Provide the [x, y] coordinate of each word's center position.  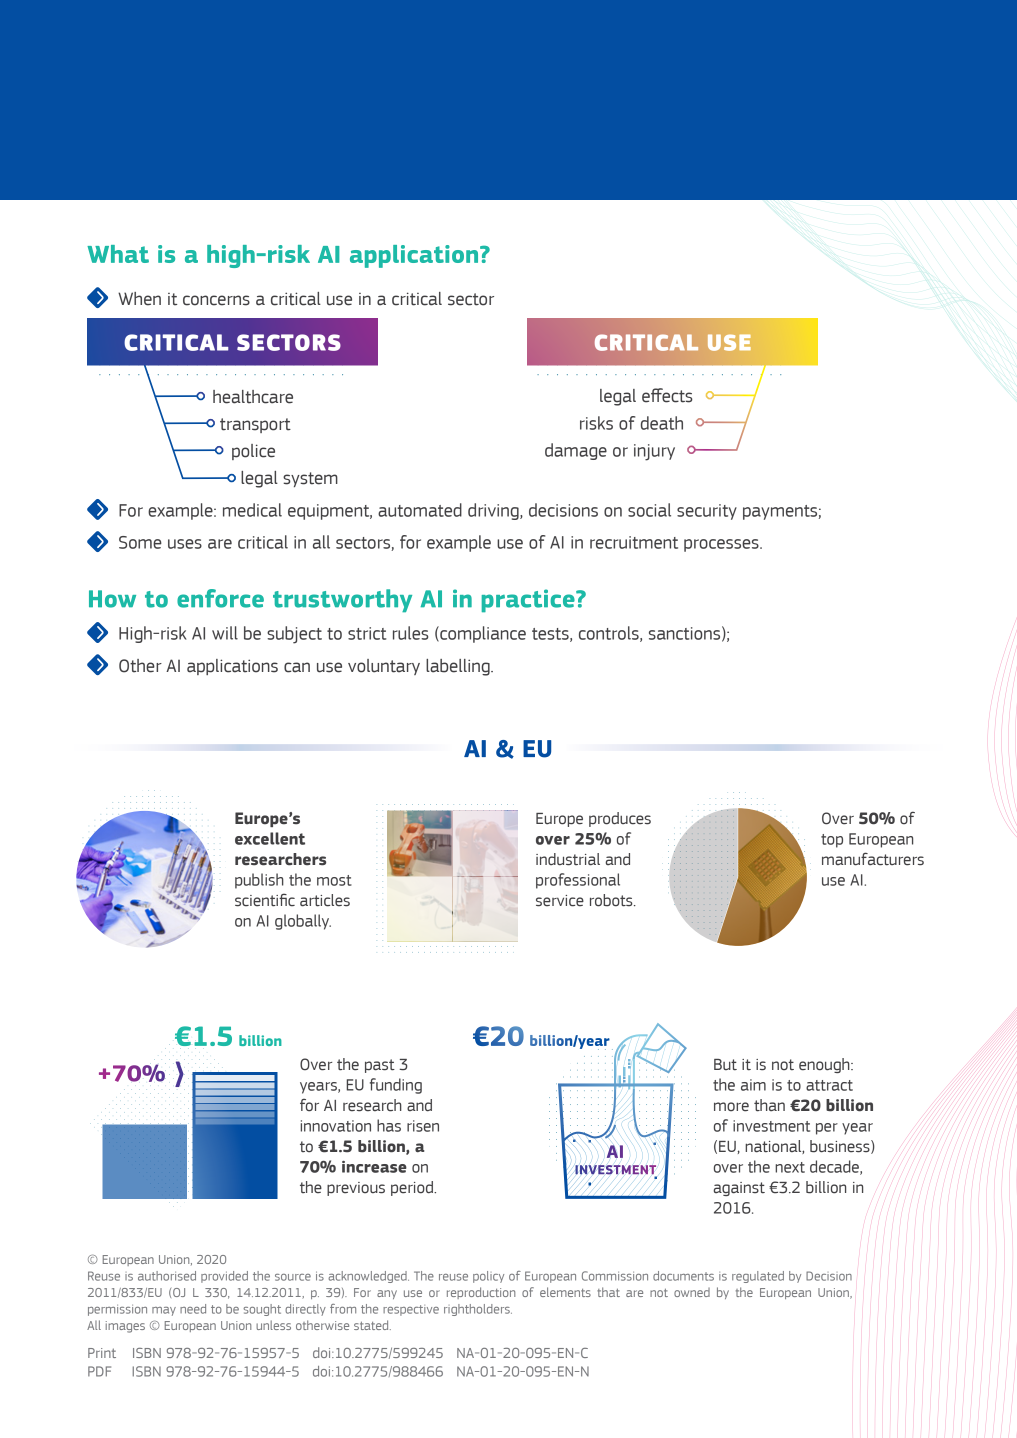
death [662, 423]
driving [494, 511]
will [225, 633]
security [707, 512]
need [193, 1309]
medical [252, 510]
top [832, 841]
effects [667, 395]
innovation [335, 1126]
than [769, 1105]
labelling [459, 667]
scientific [265, 900]
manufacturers [873, 859]
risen [423, 1126]
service [560, 901]
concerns [216, 300]
